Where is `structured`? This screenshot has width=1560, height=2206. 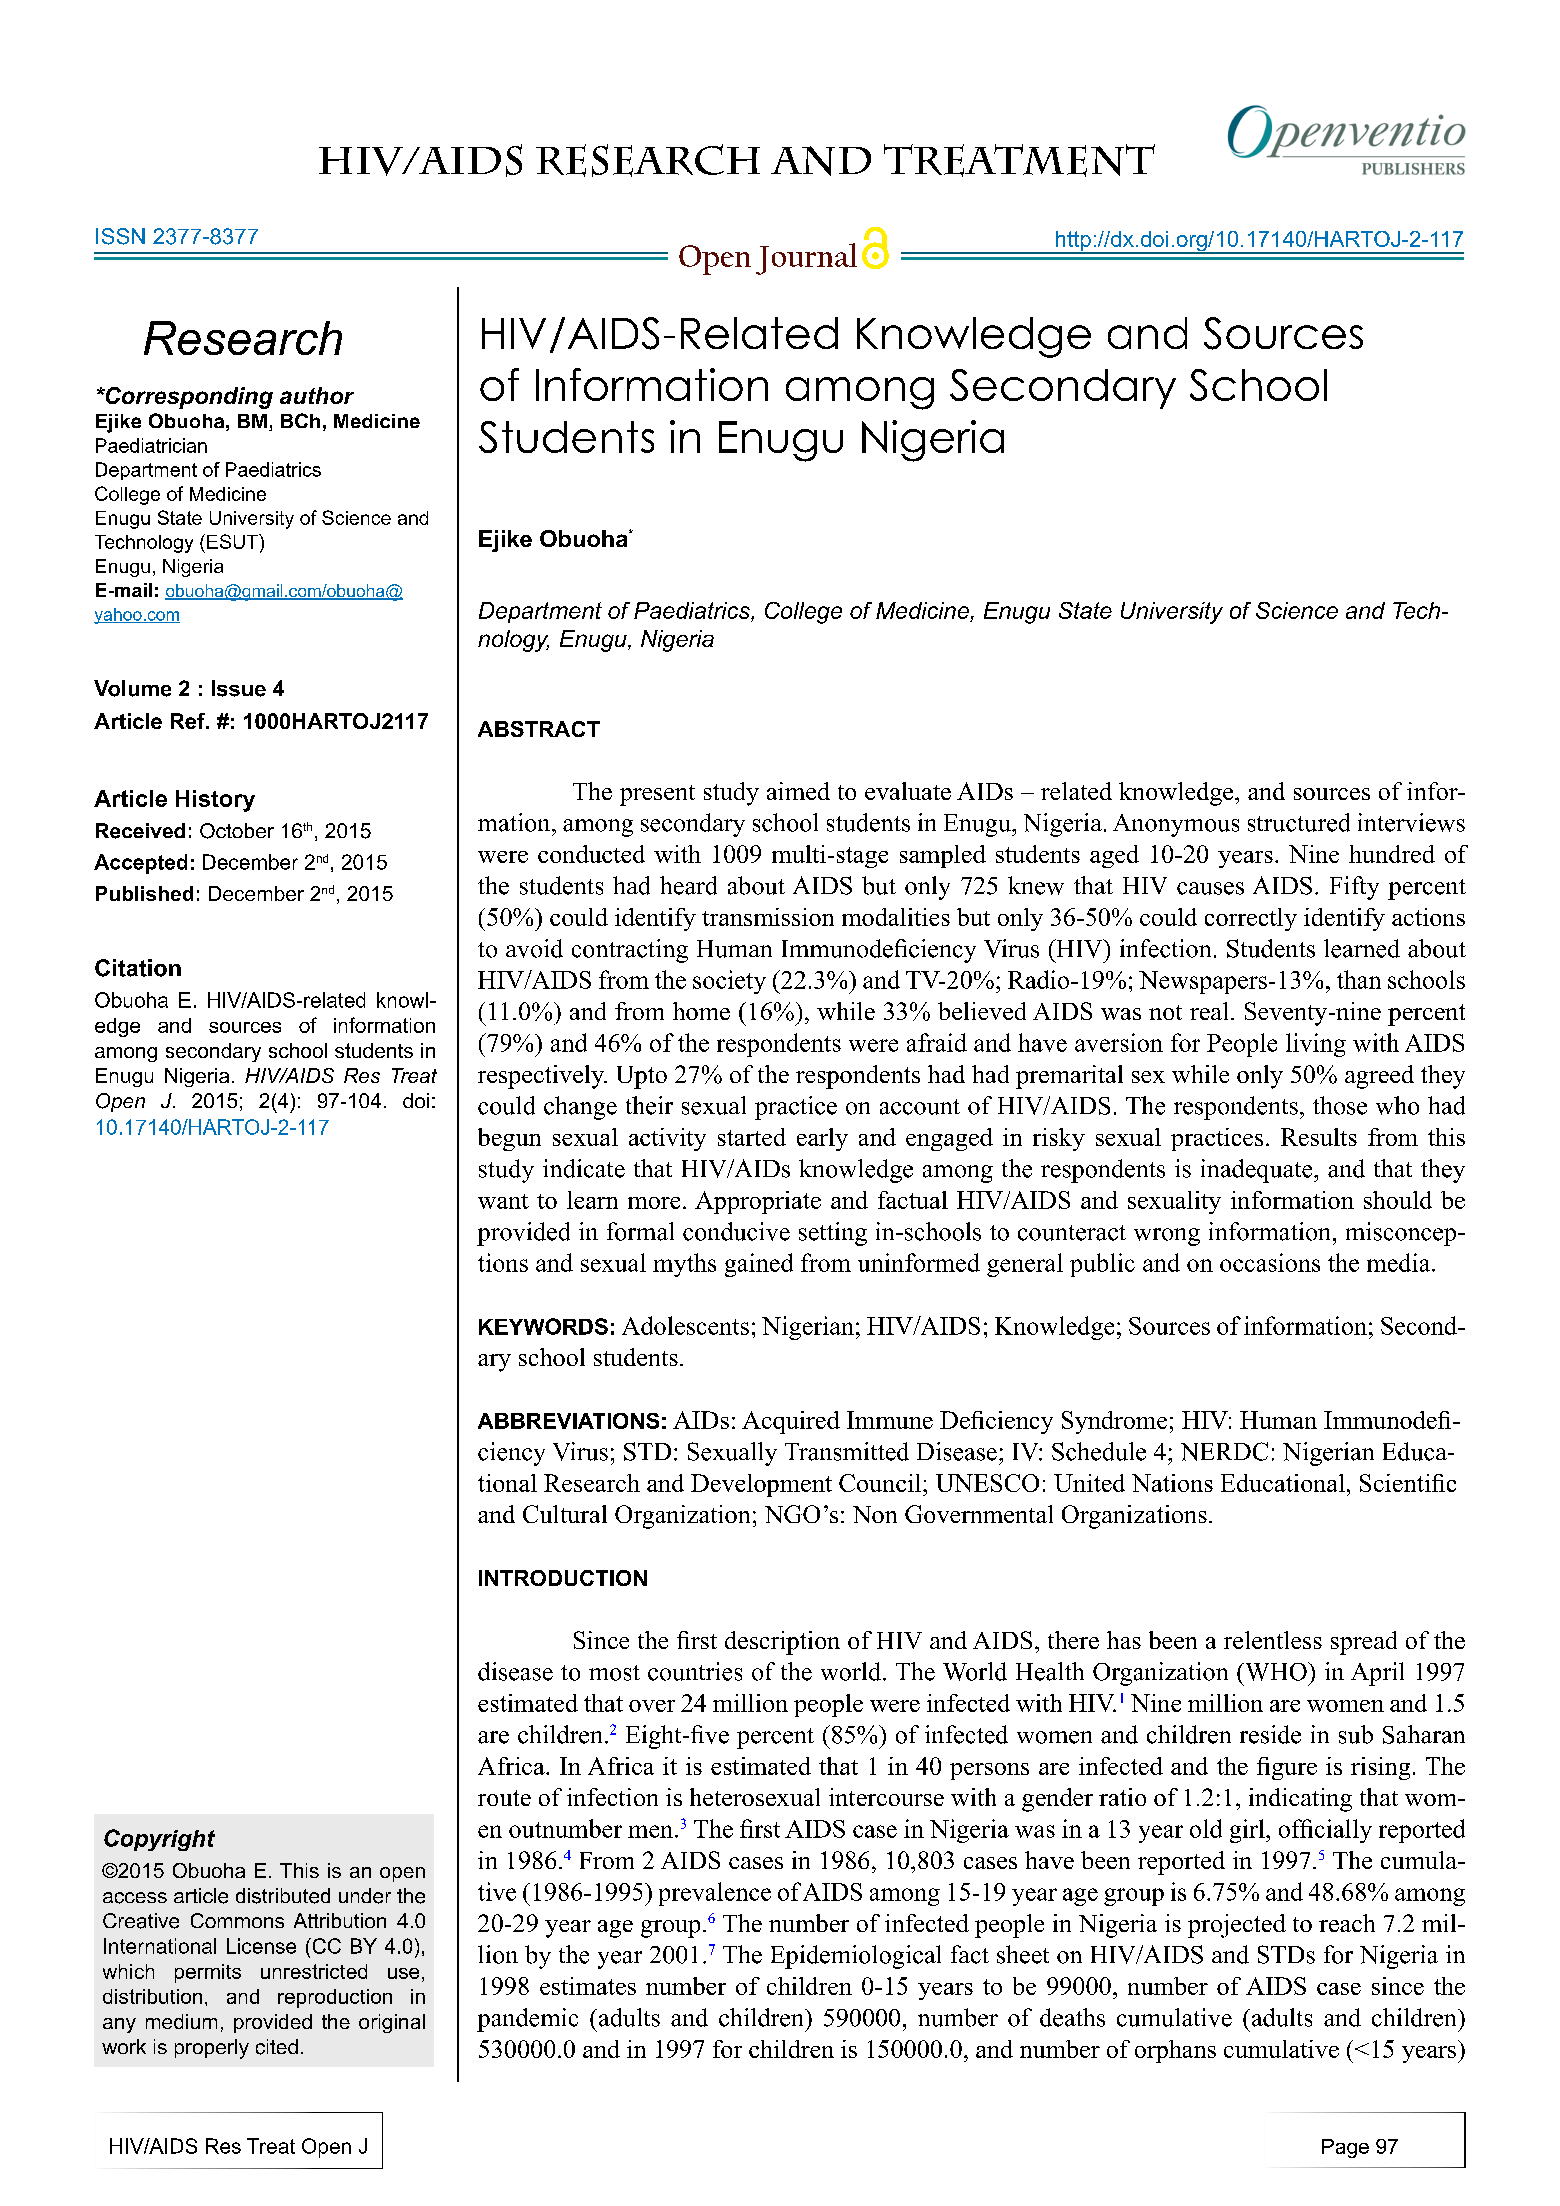
structured is located at coordinates (1299, 822).
